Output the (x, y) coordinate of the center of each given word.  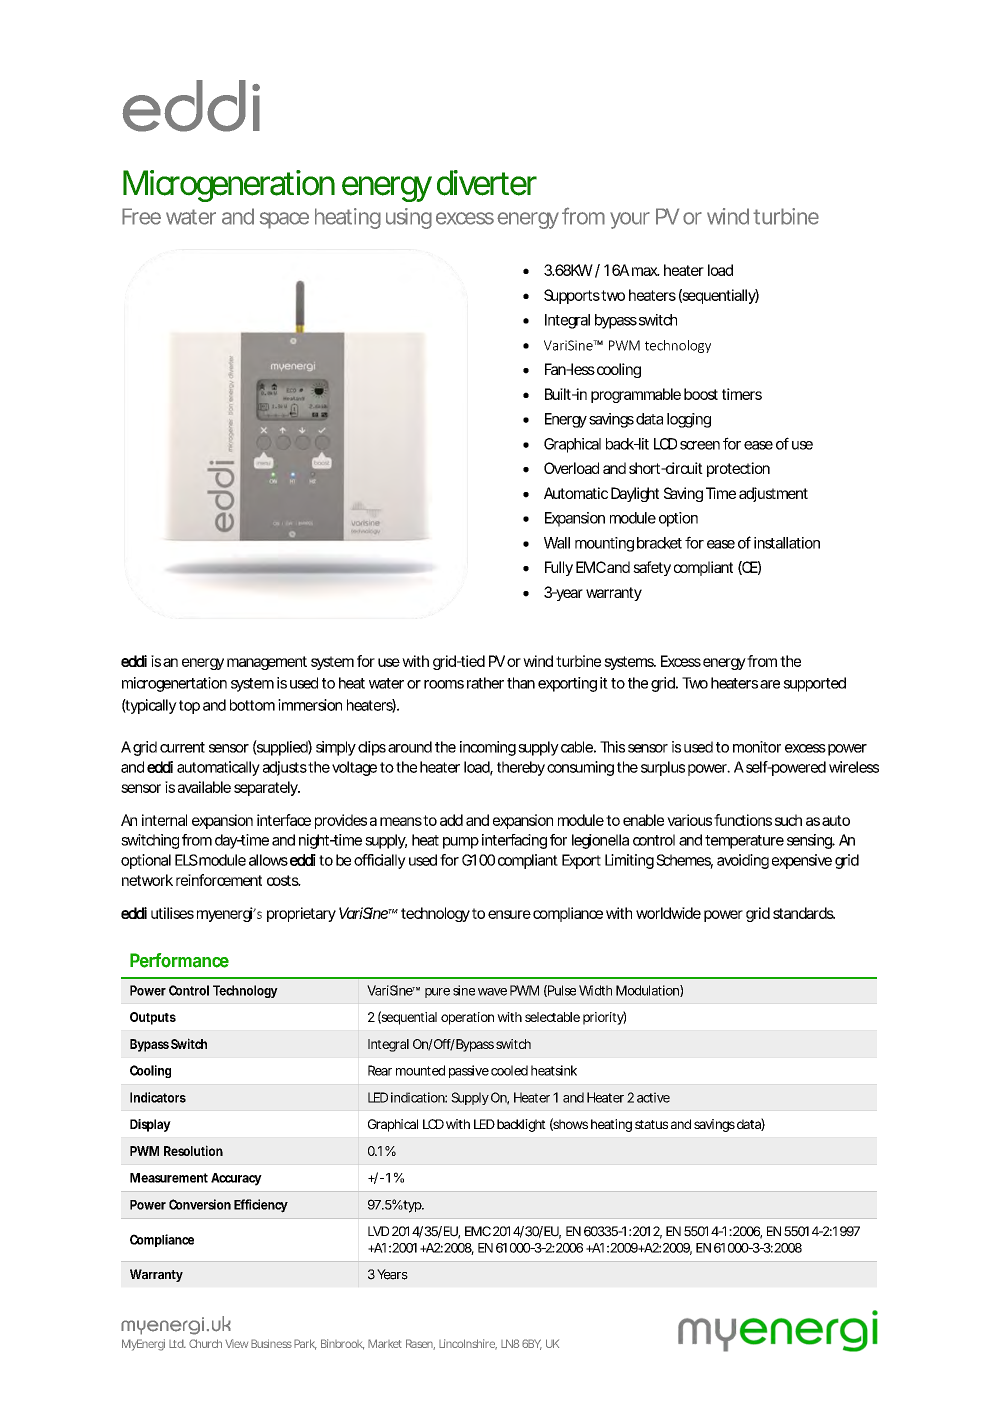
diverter (487, 183)
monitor (757, 747)
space (284, 220)
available (204, 787)
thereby (521, 768)
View (236, 1343)
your (630, 220)
